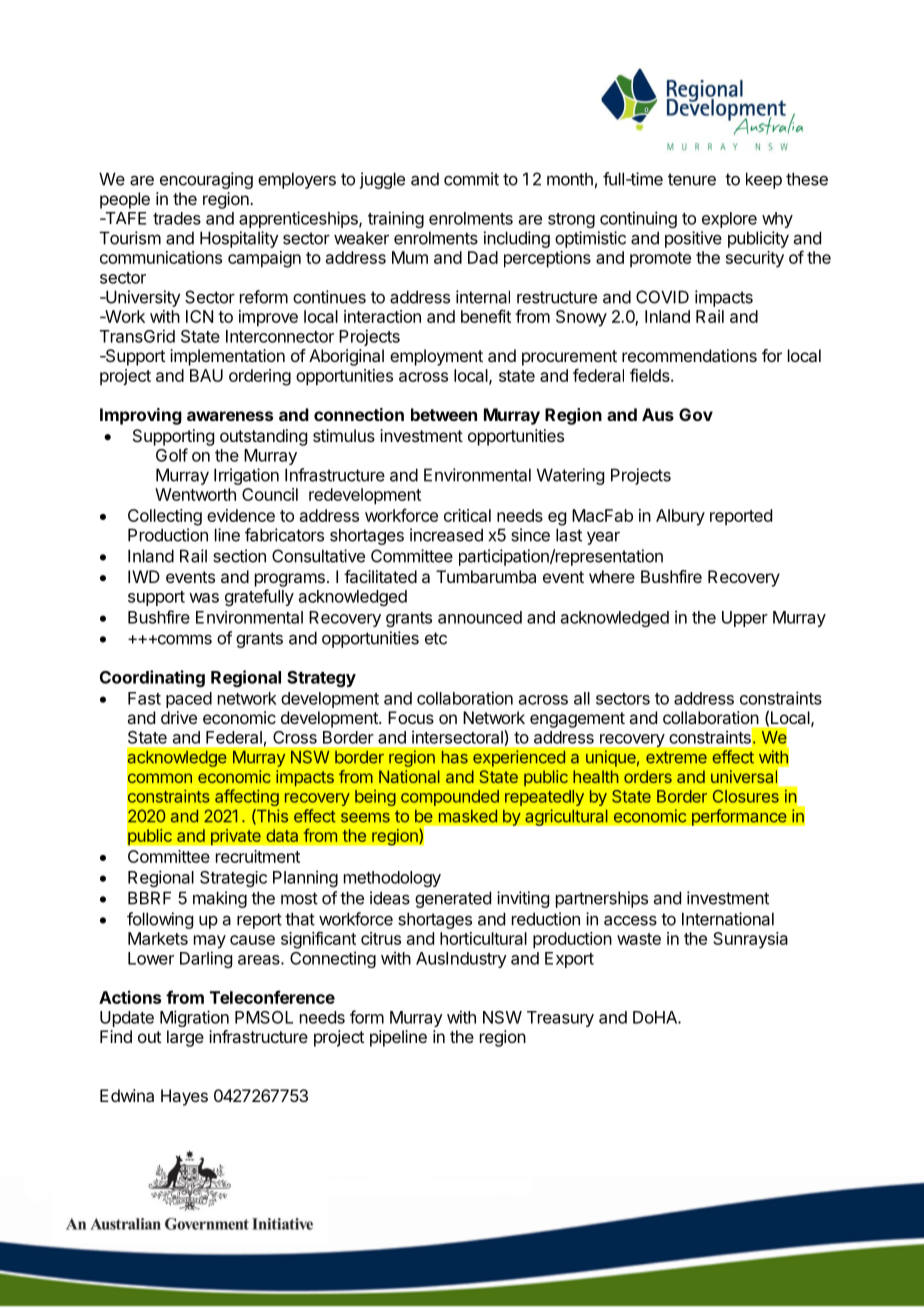 The height and width of the document is (1308, 924). Describe the element at coordinates (746, 796) in the document. I see `Closures` at that location.
